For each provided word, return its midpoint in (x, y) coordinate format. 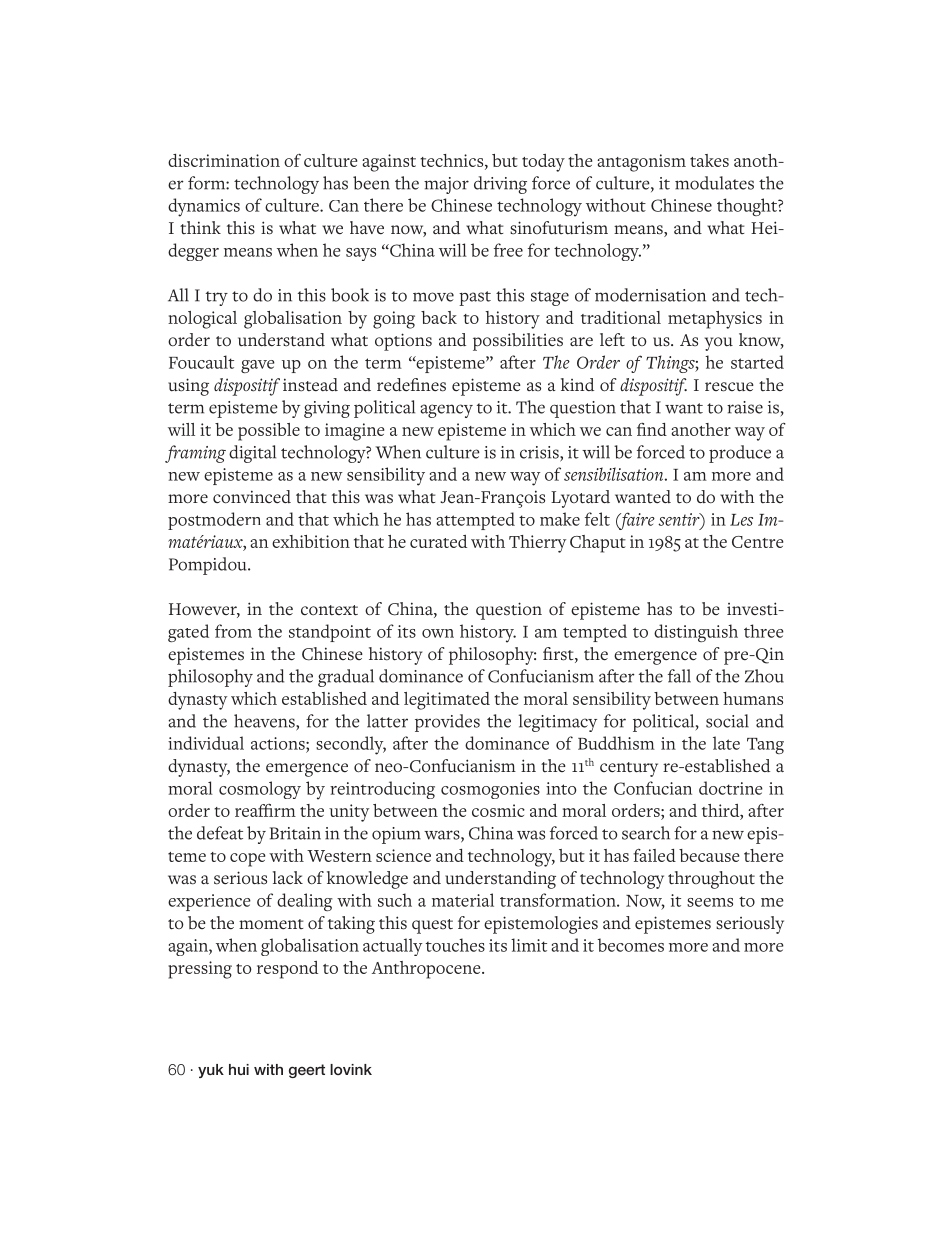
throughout (711, 880)
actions (279, 743)
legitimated (447, 701)
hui (239, 1069)
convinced (252, 497)
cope (247, 860)
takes (709, 160)
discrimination (224, 160)
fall (679, 676)
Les (741, 520)
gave (258, 366)
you (719, 344)
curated (438, 541)
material (463, 900)
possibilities (518, 342)
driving (500, 185)
